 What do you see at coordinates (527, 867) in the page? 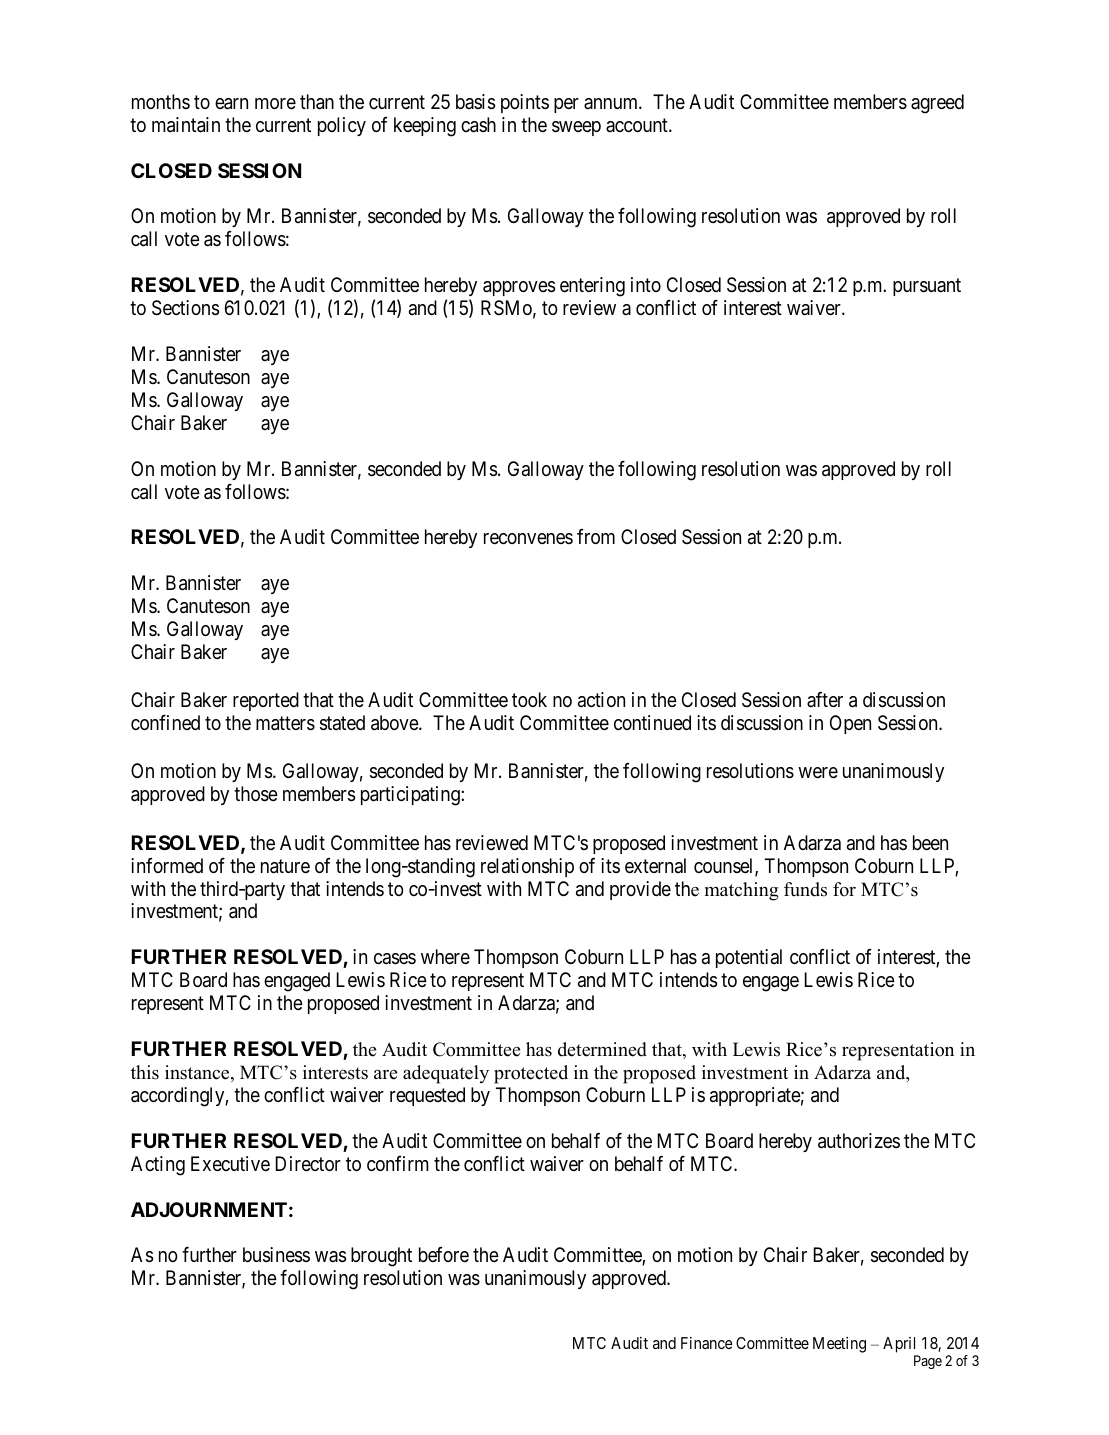
I see `relationship` at bounding box center [527, 867].
